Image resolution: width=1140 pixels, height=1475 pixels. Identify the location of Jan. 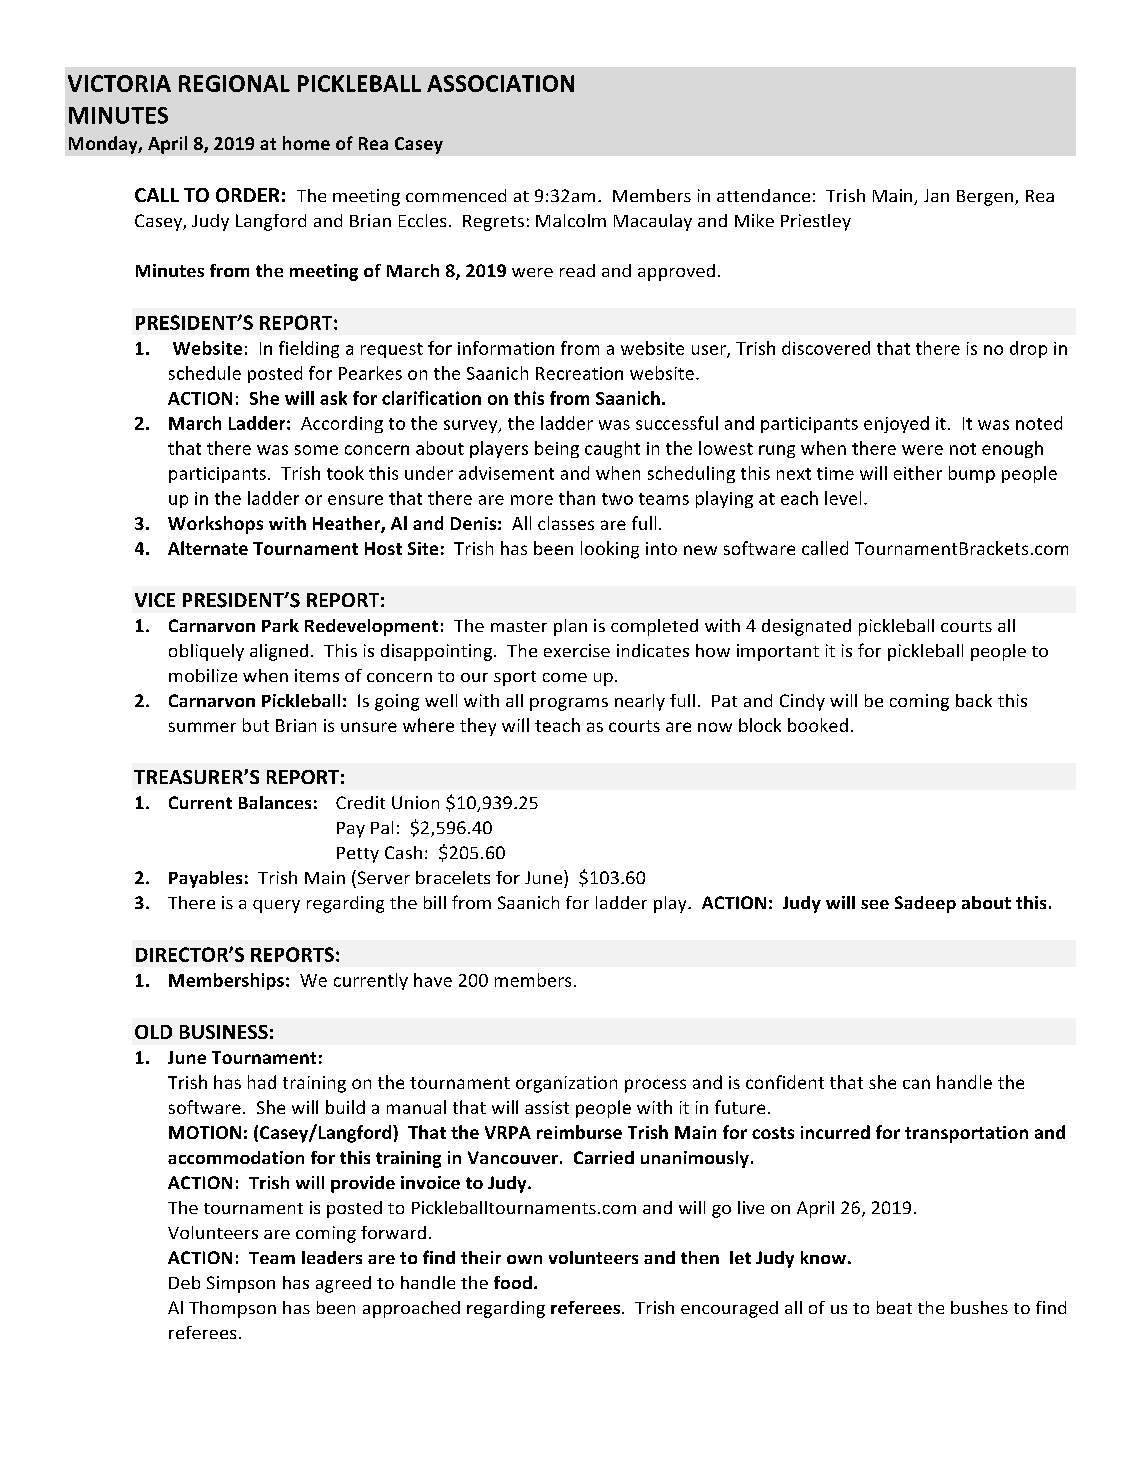
(936, 195).
